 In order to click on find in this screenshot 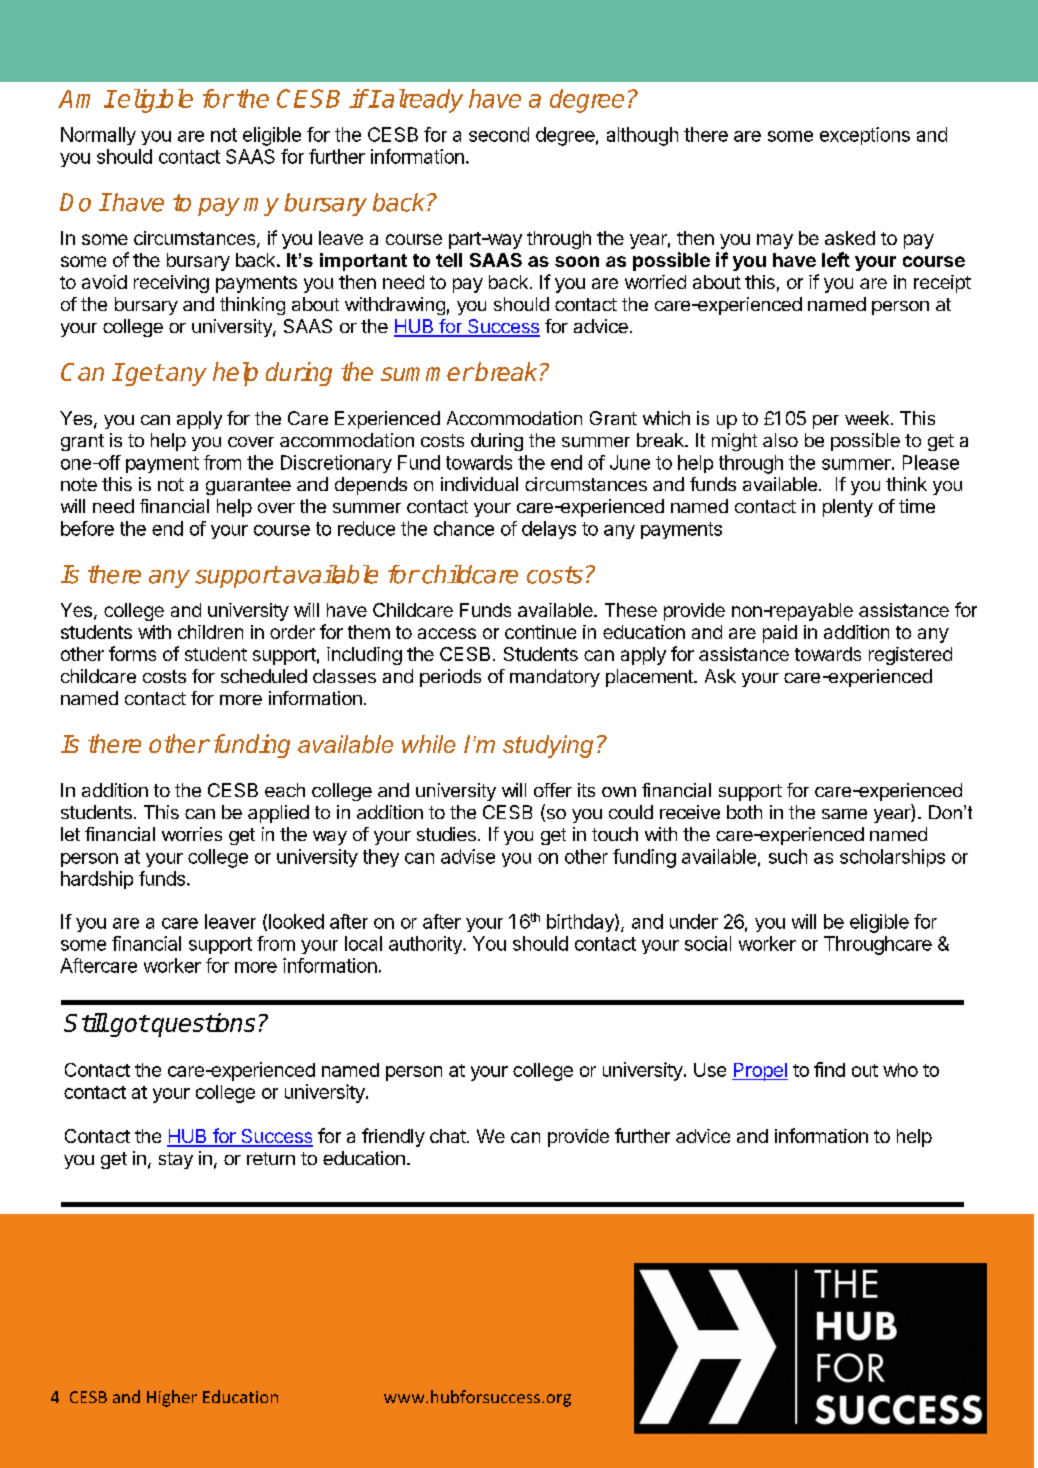, I will do `click(829, 1069)`.
